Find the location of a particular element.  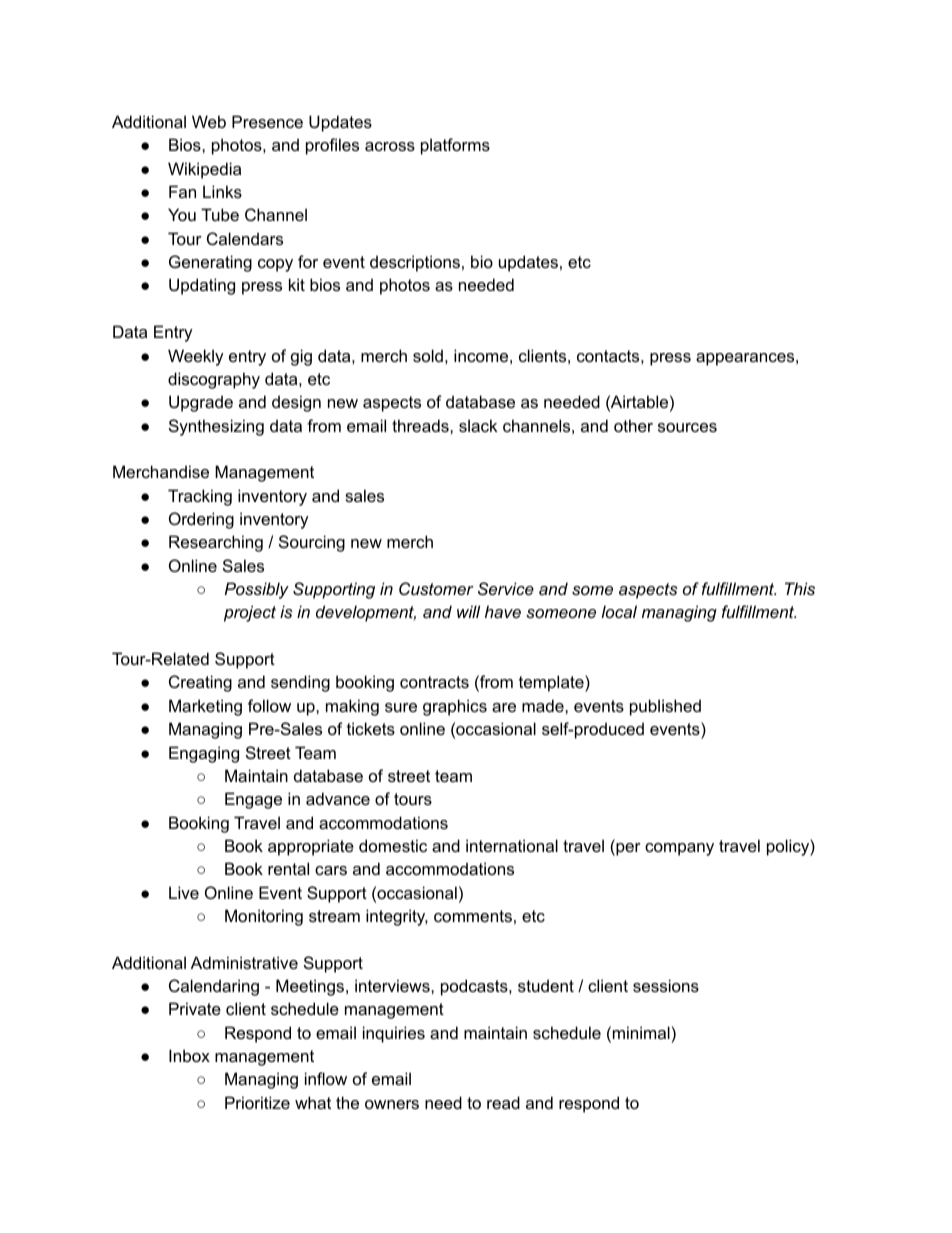

slack is located at coordinates (478, 425).
